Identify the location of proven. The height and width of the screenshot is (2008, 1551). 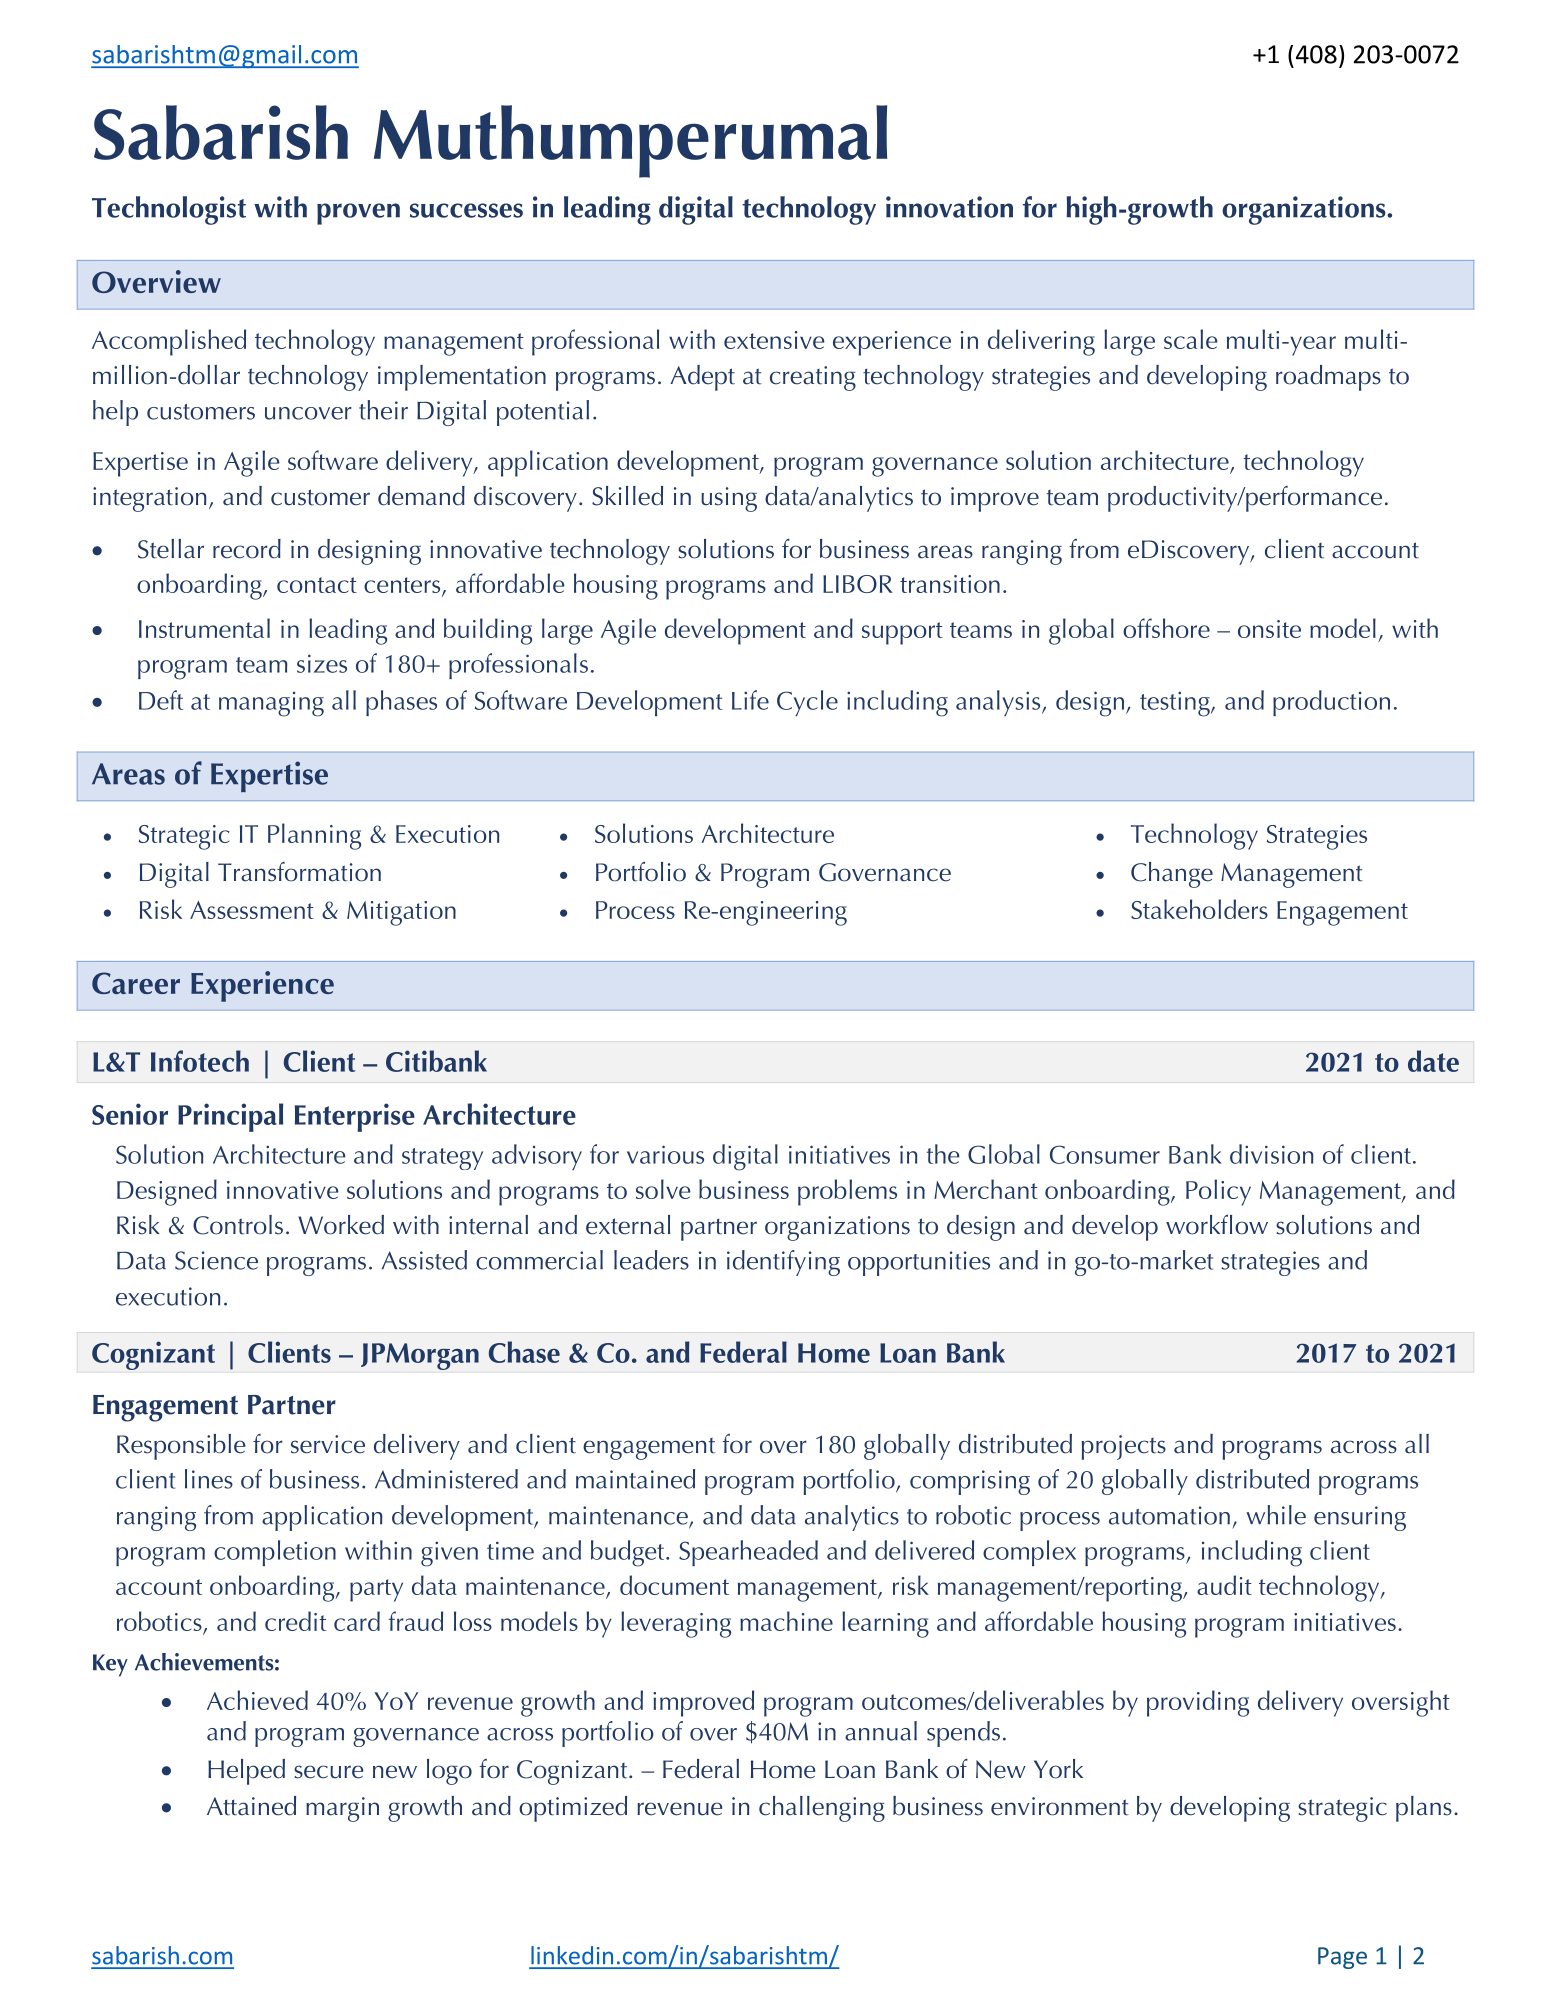
(358, 214).
